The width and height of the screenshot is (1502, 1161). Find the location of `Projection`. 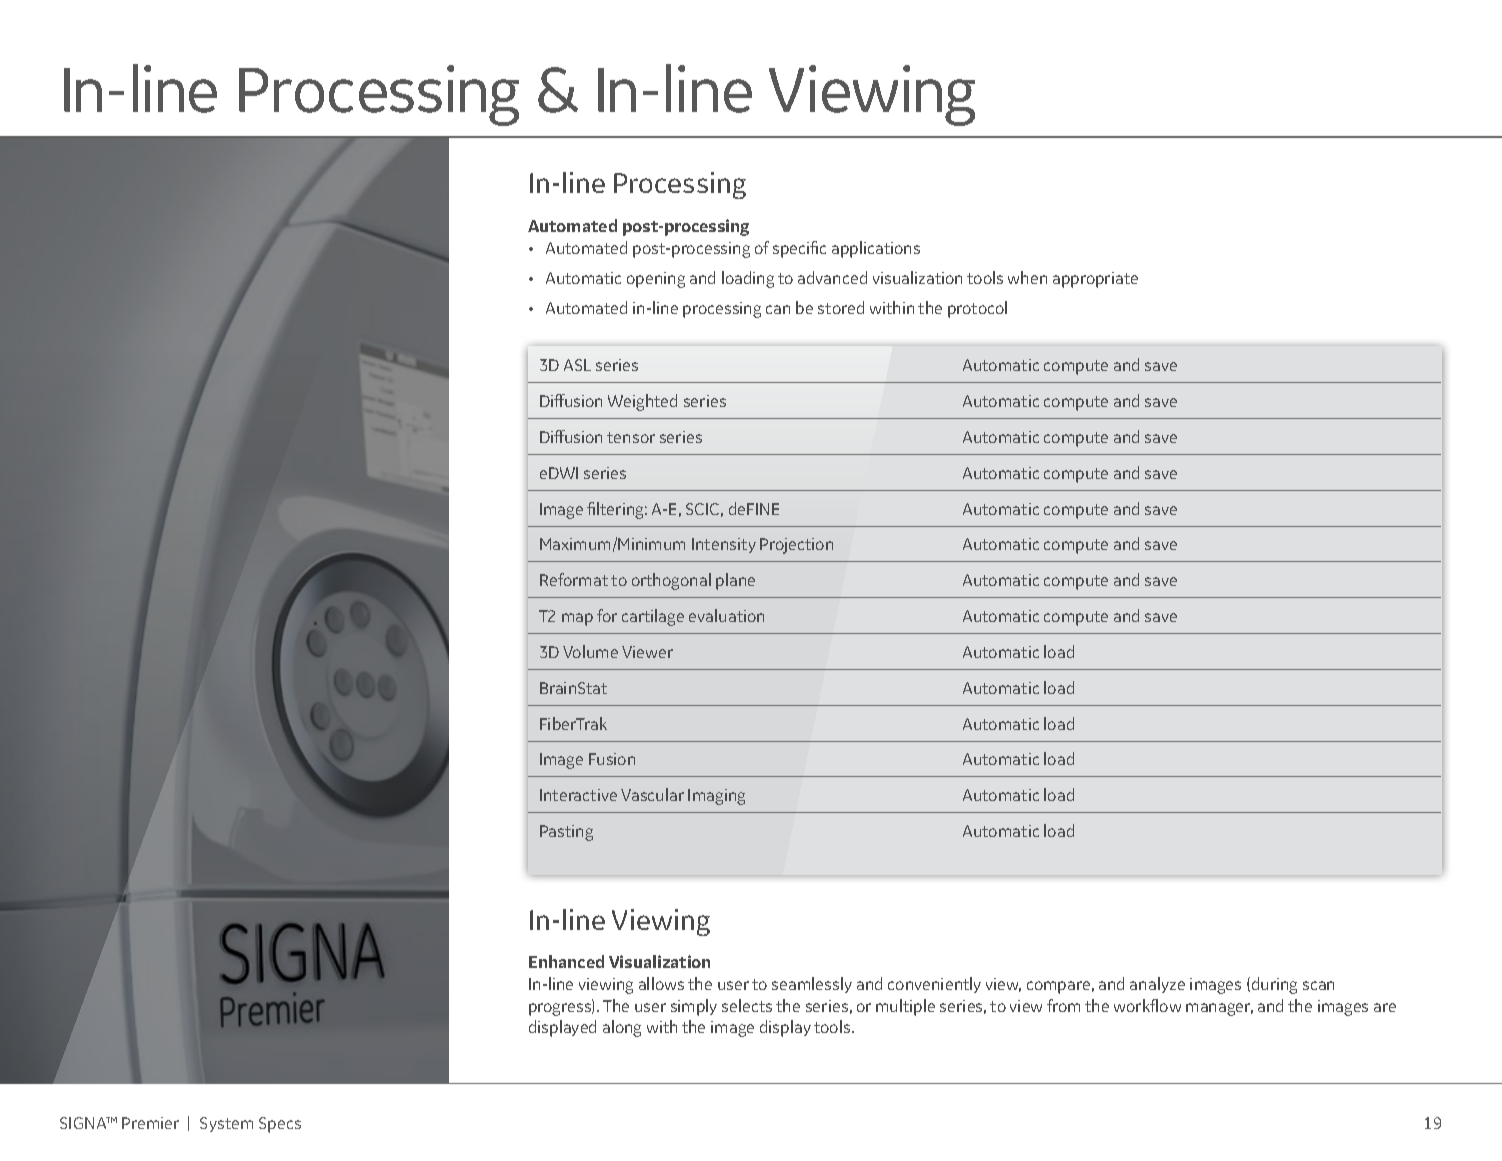

Projection is located at coordinates (796, 546).
